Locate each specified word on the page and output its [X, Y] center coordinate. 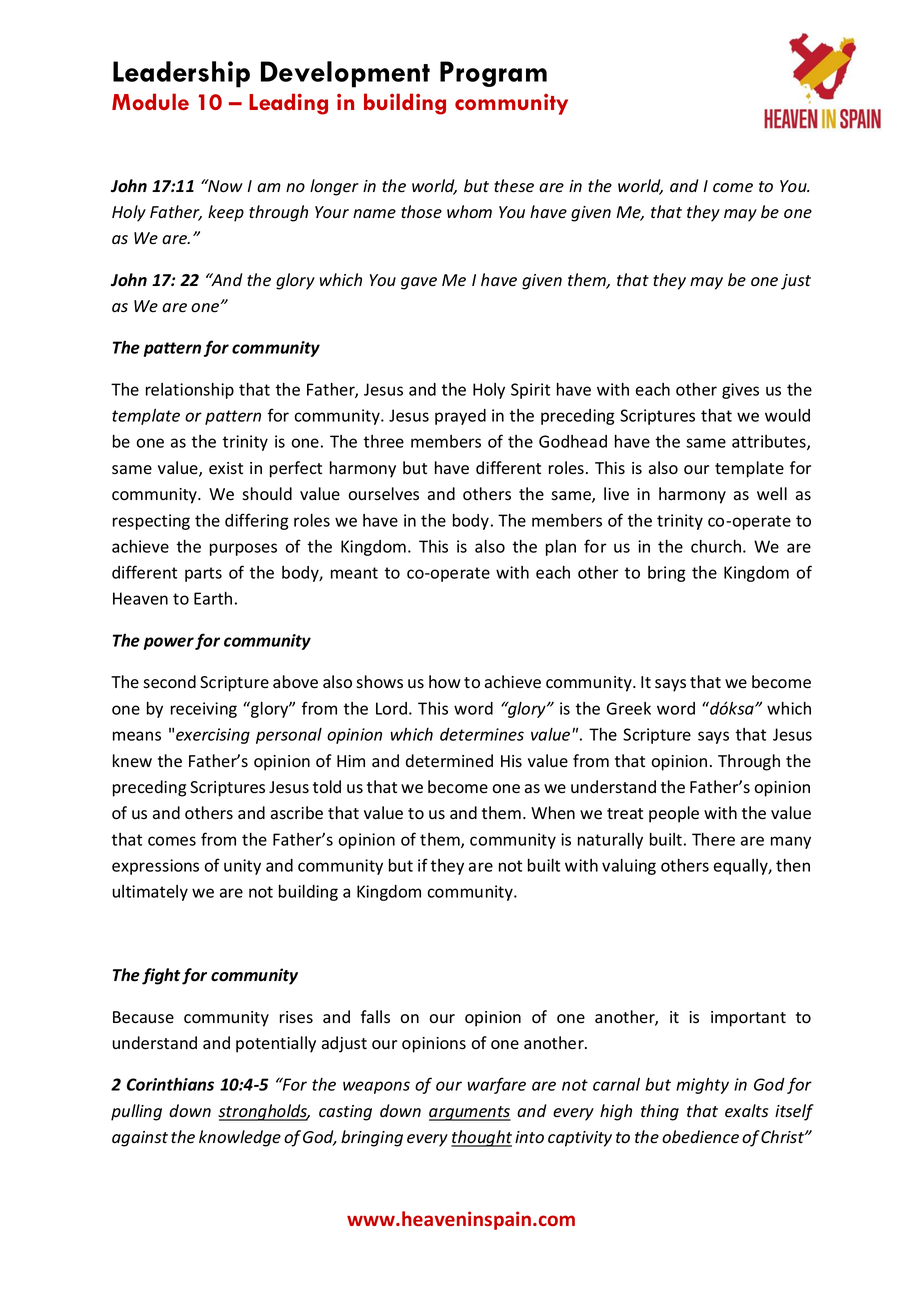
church [716, 546]
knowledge [240, 1138]
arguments [470, 1113]
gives [740, 391]
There [713, 839]
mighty [702, 1086]
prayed [460, 417]
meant [354, 573]
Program [493, 74]
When [553, 812]
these [514, 186]
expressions [155, 867]
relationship [190, 391]
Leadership [181, 74]
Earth [213, 598]
